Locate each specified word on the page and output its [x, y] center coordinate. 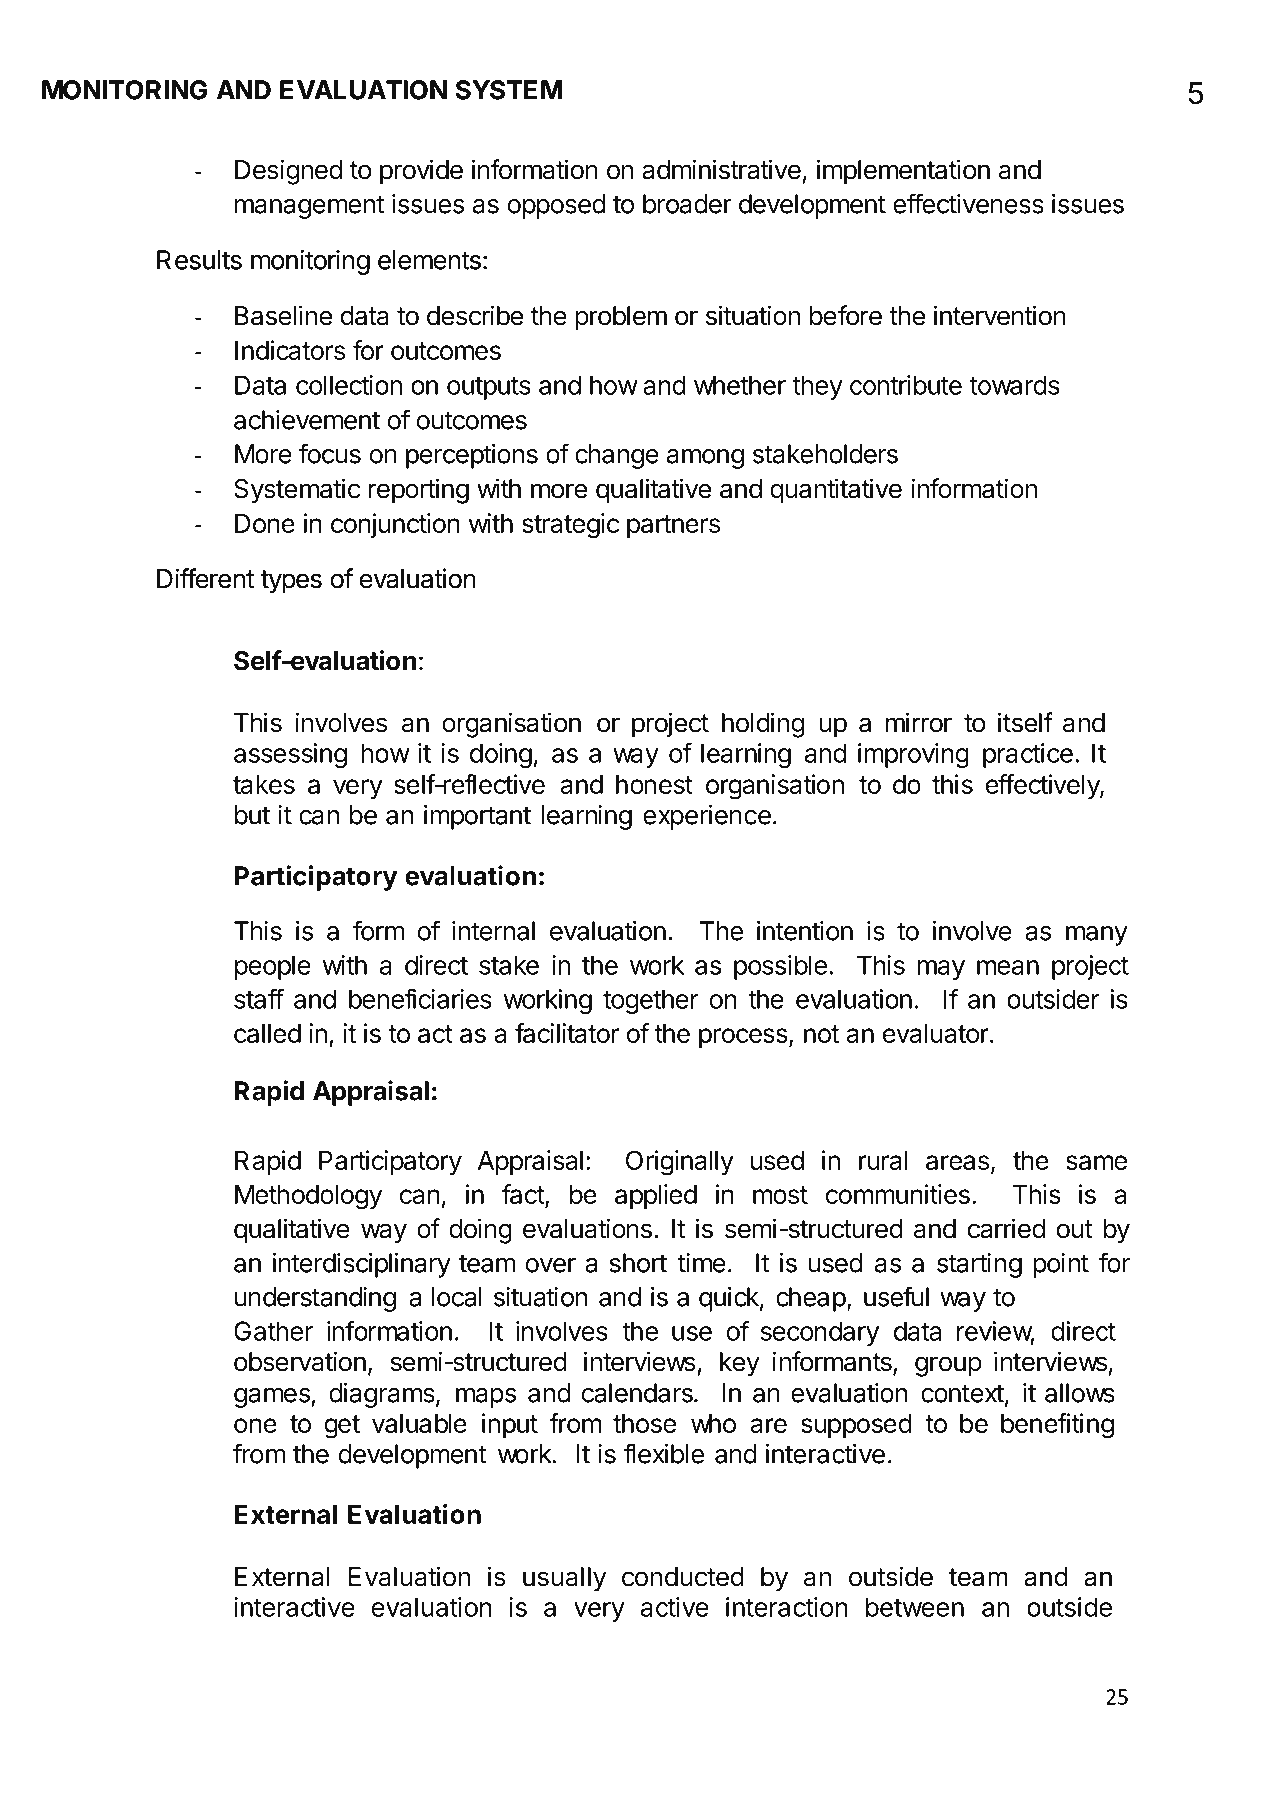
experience [707, 817]
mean [1008, 967]
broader [687, 204]
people [273, 967]
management [309, 207]
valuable [419, 1423]
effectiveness [968, 203]
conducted [683, 1577]
